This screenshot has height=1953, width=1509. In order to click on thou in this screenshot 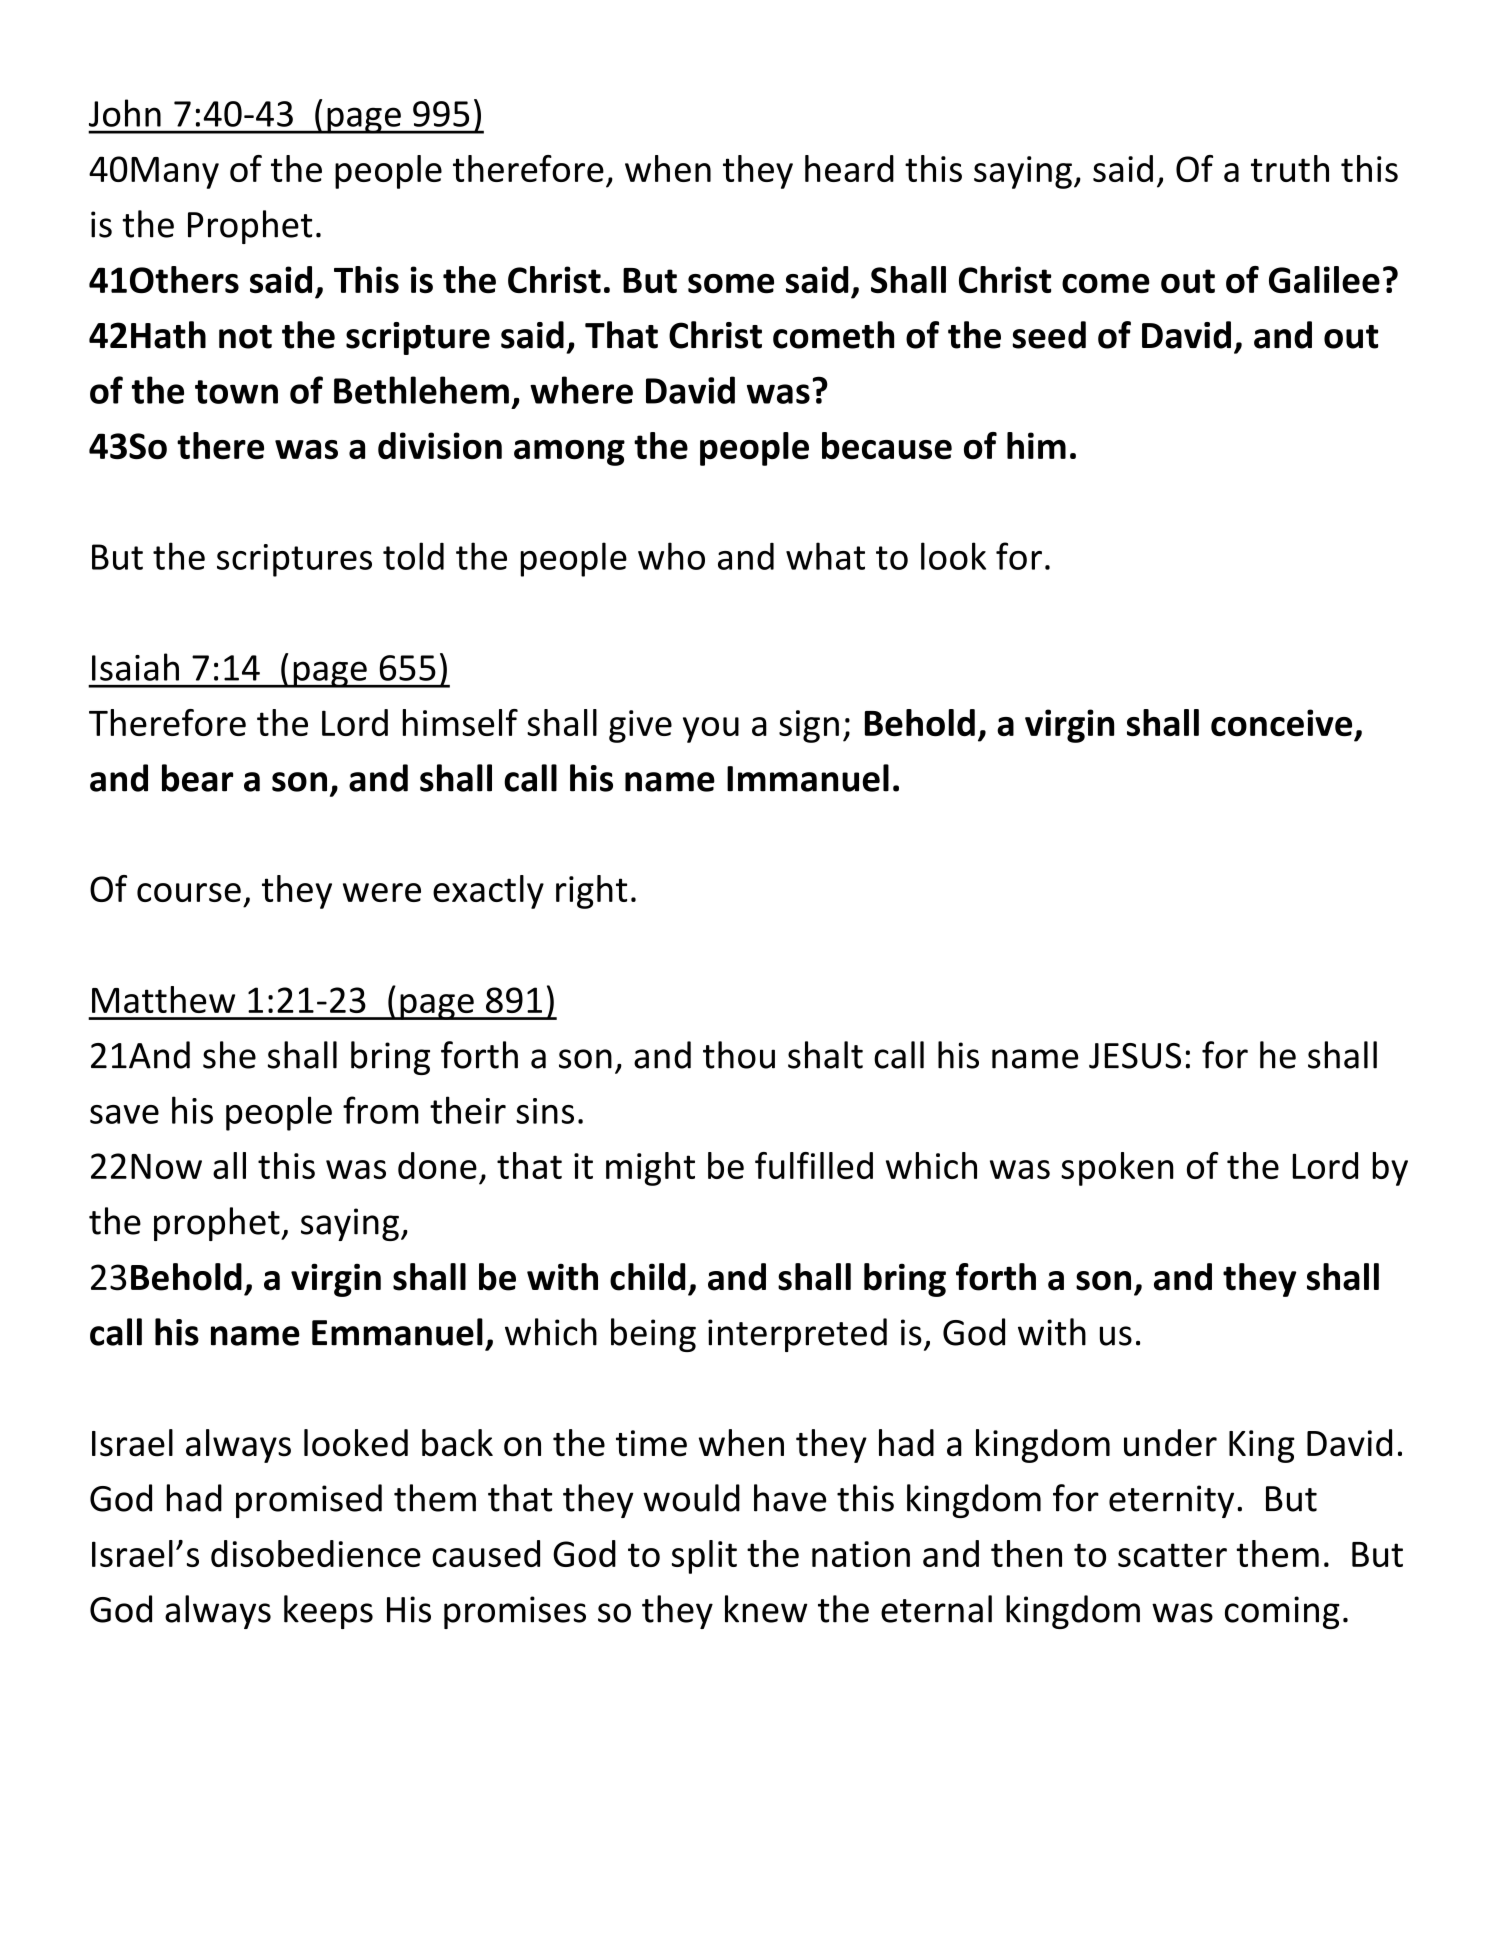, I will do `click(739, 1055)`.
